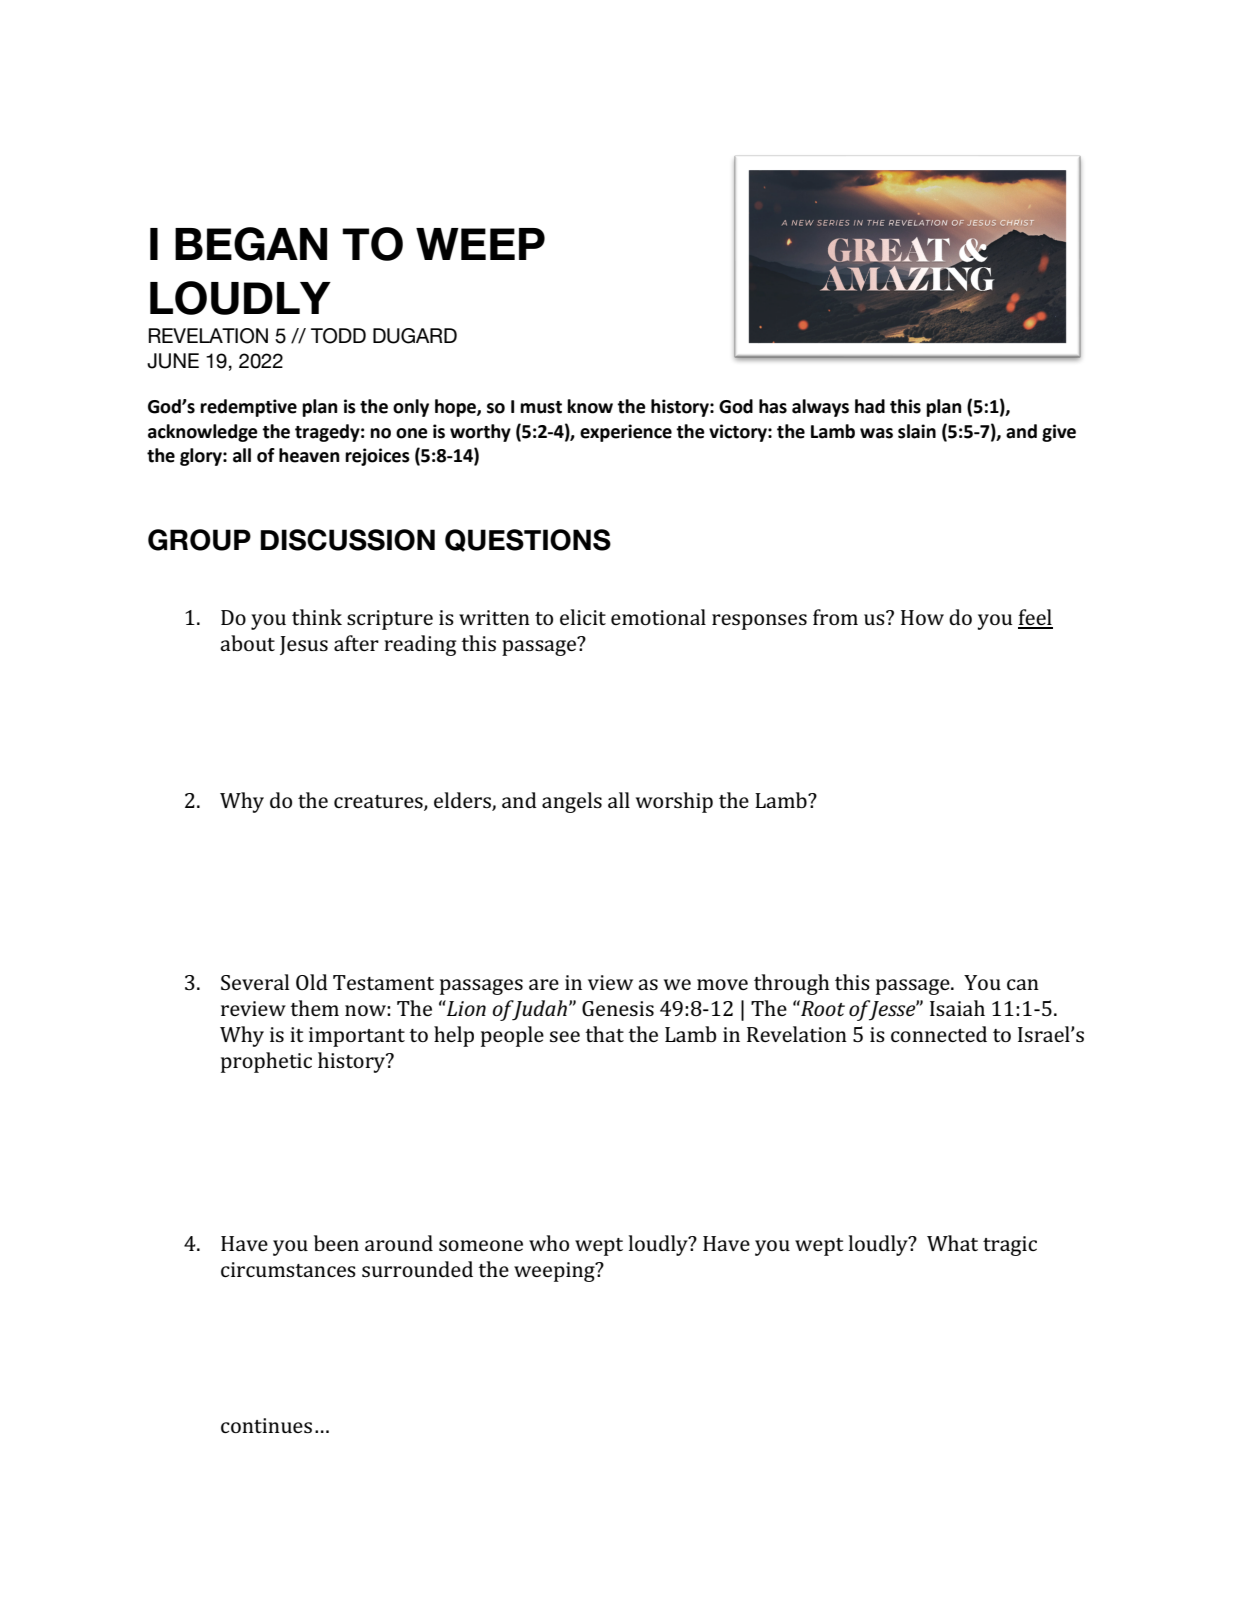 This document has height=1601, width=1237. What do you see at coordinates (572, 802) in the document?
I see `angels` at bounding box center [572, 802].
